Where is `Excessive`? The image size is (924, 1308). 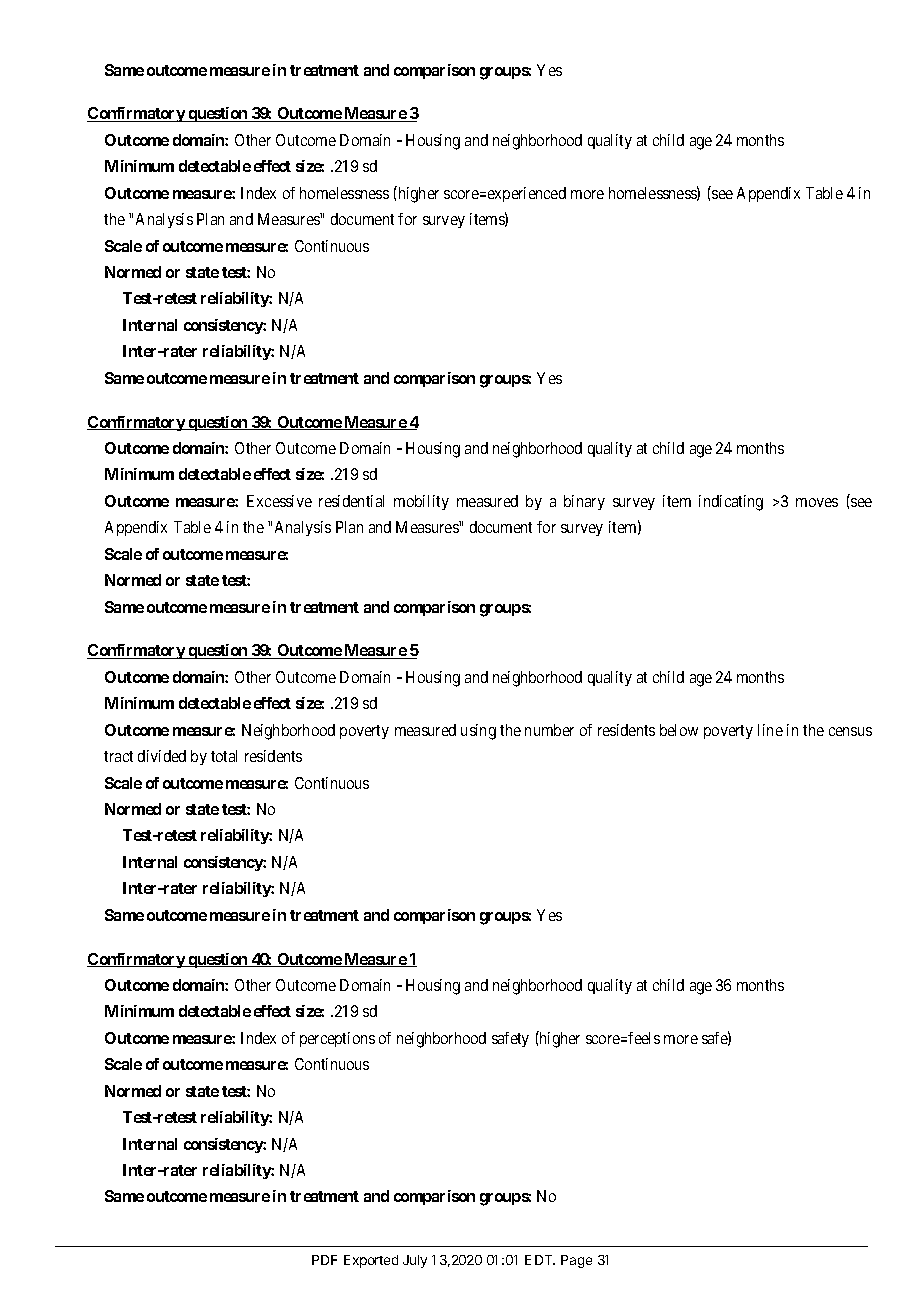 Excessive is located at coordinates (279, 501).
